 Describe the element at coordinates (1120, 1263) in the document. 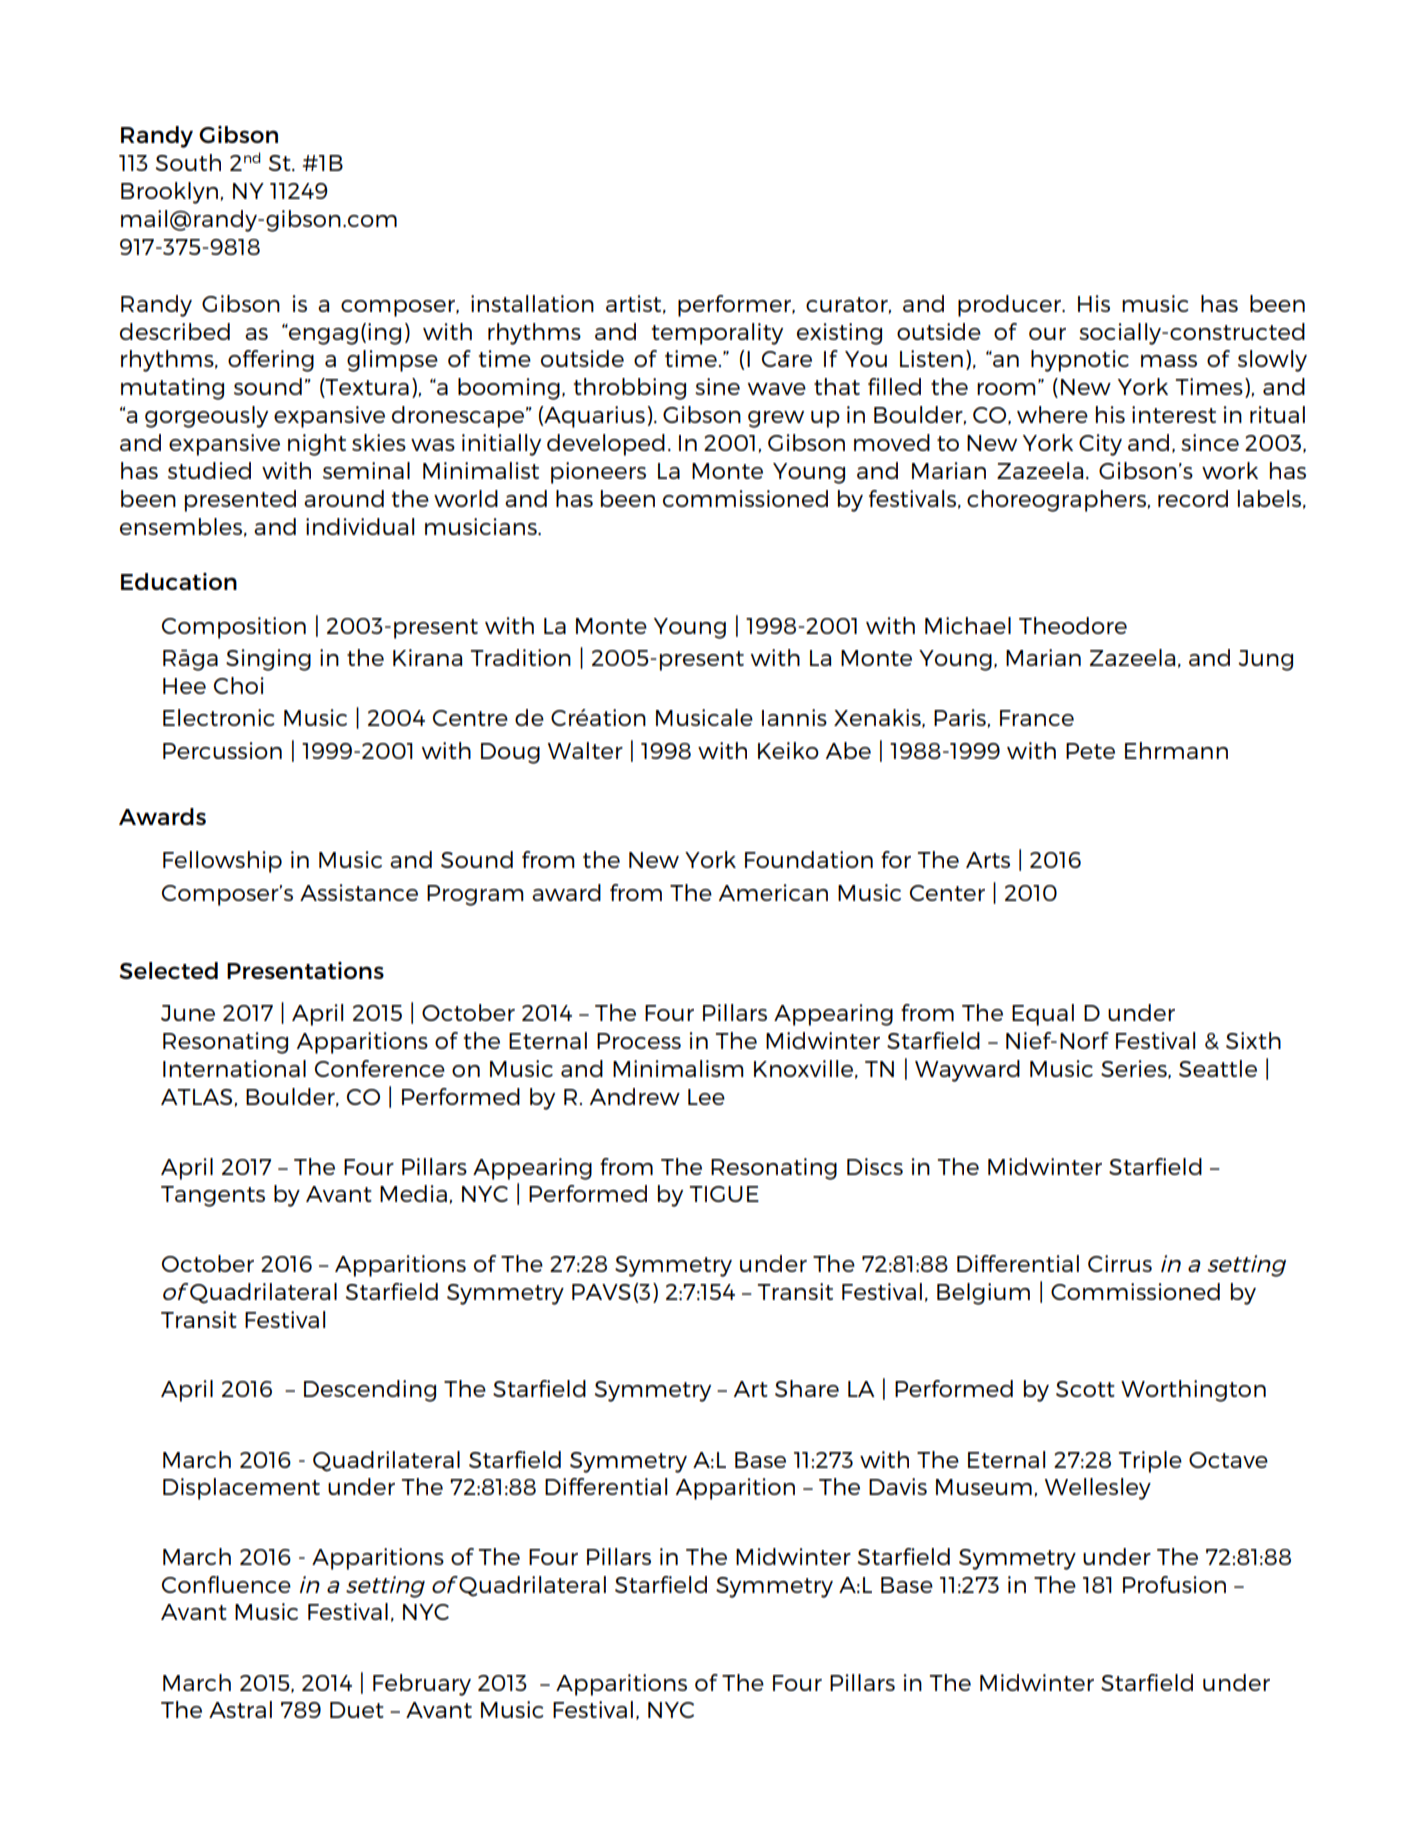

I see `Cirrus` at that location.
